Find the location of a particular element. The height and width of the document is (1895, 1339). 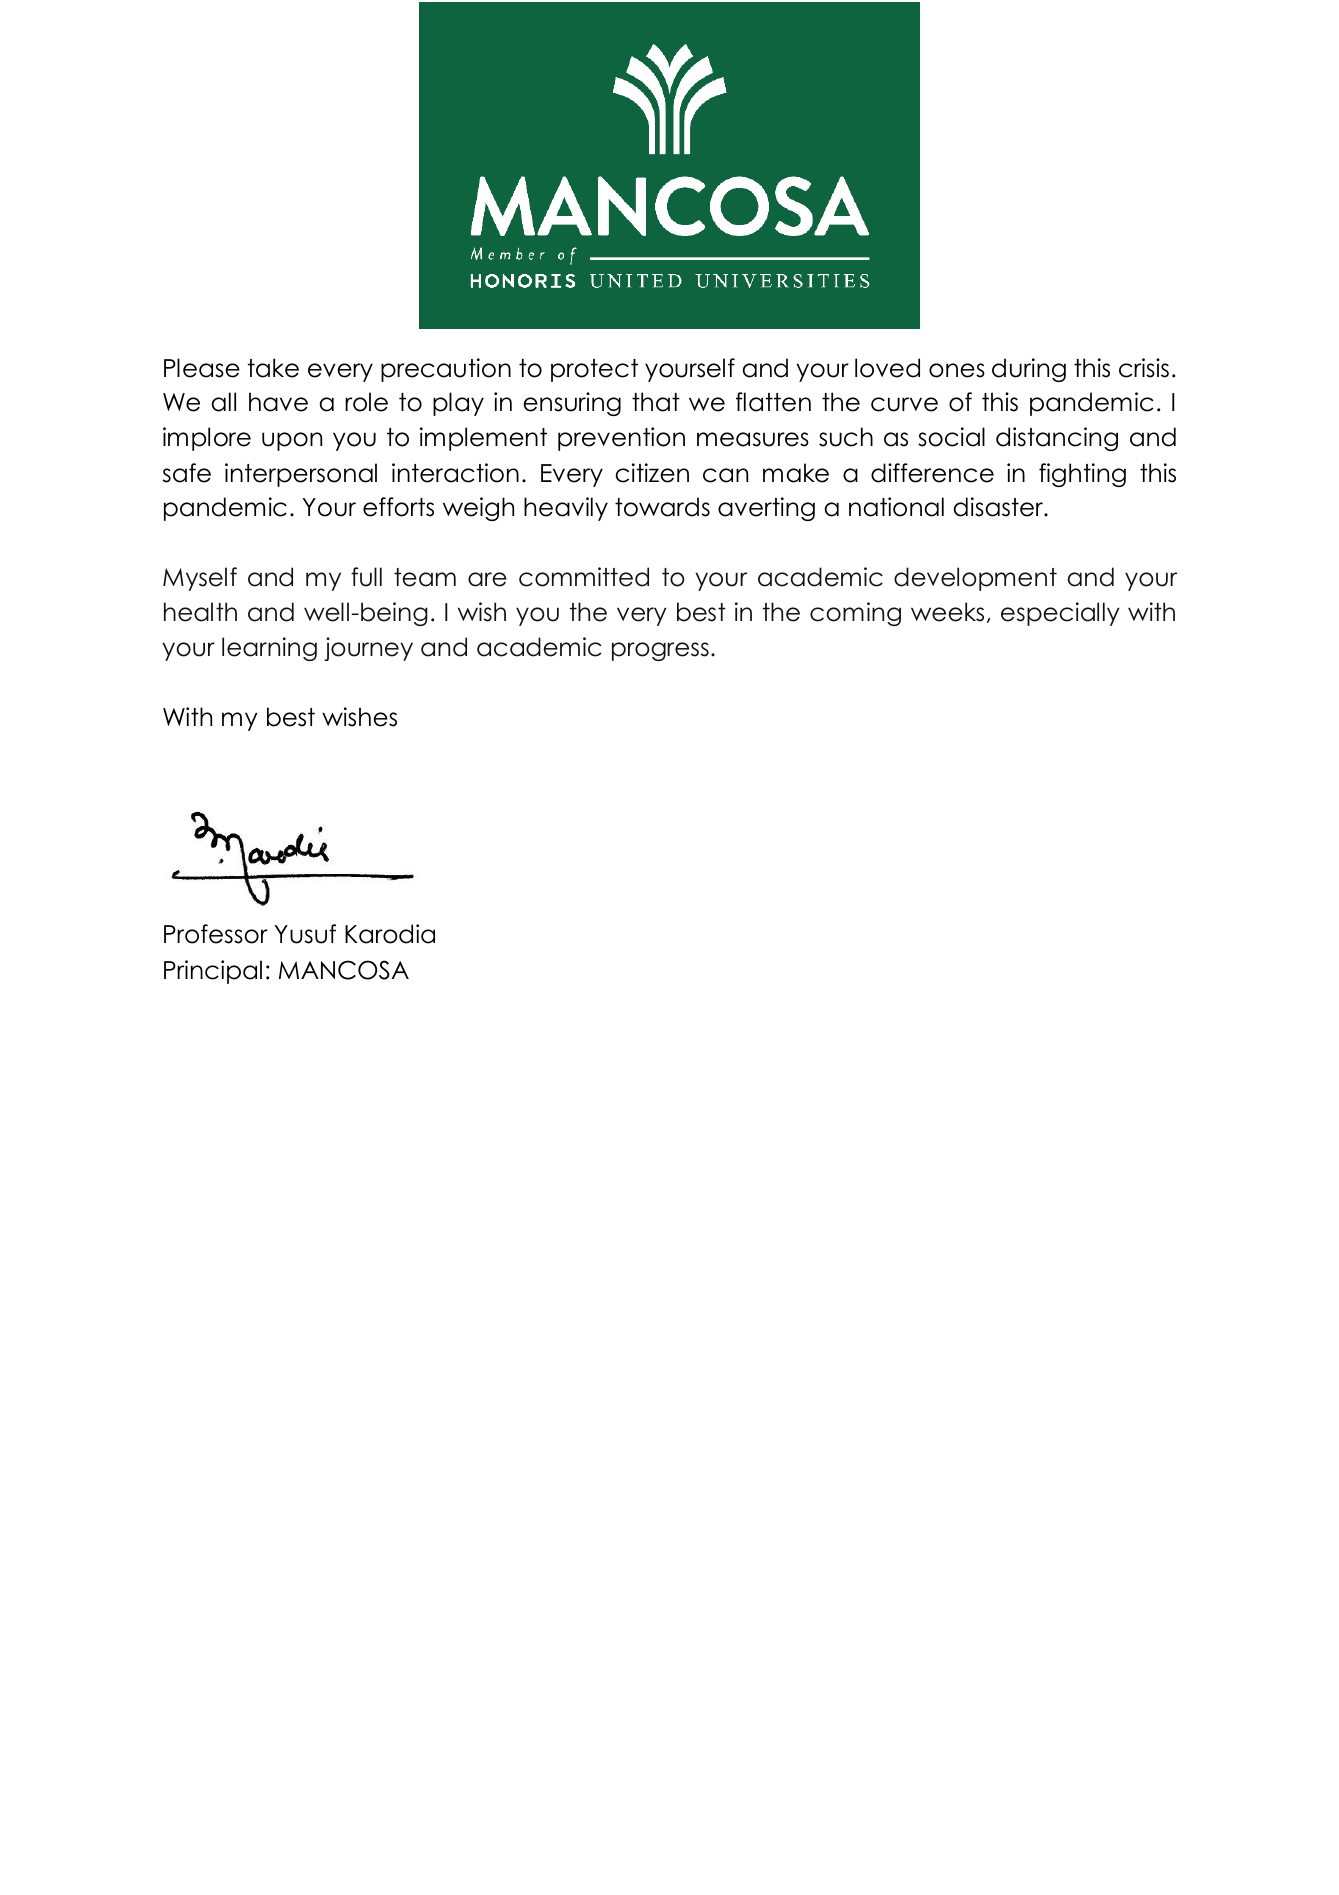

especially is located at coordinates (1060, 614).
